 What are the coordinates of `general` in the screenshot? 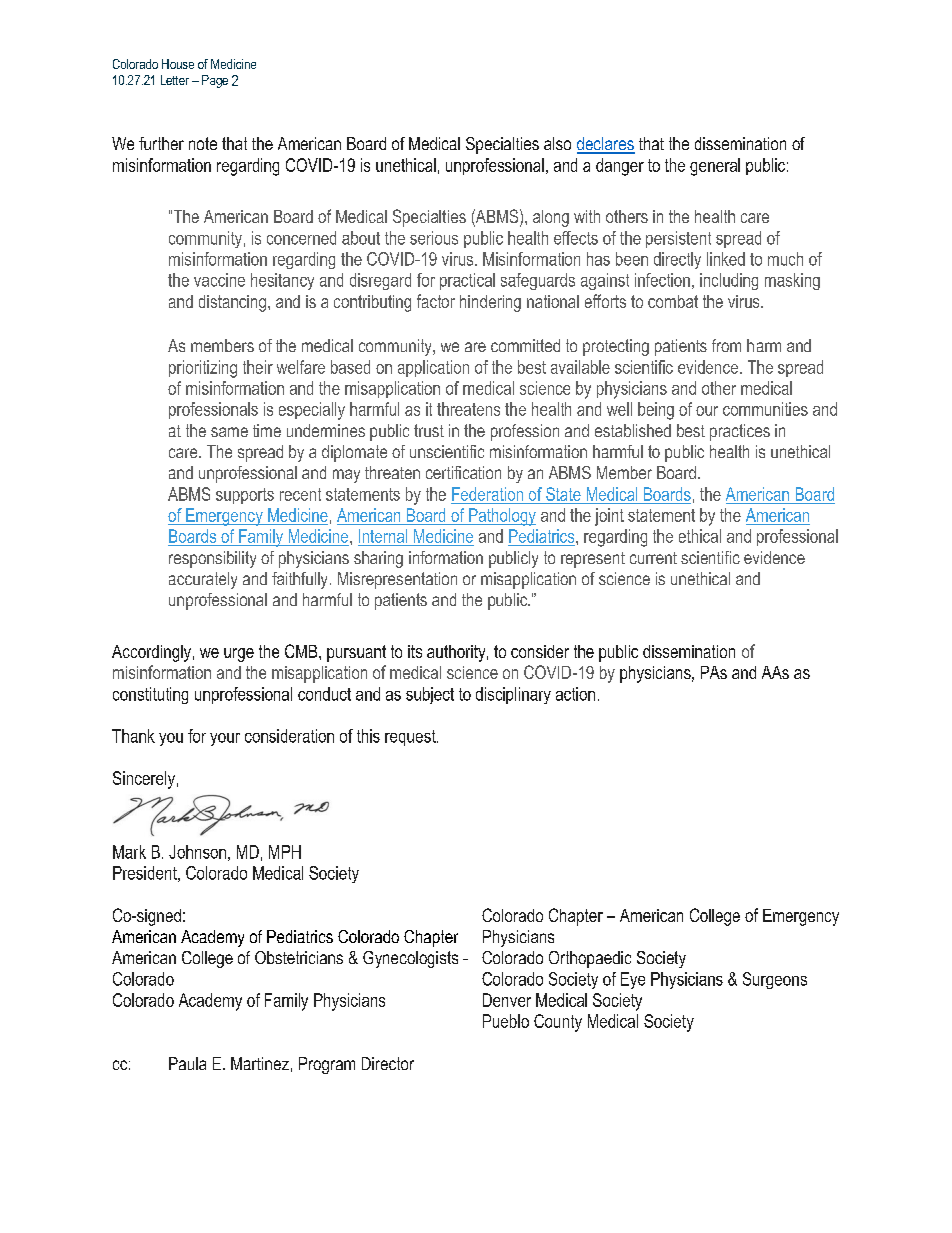 It's located at (715, 167).
